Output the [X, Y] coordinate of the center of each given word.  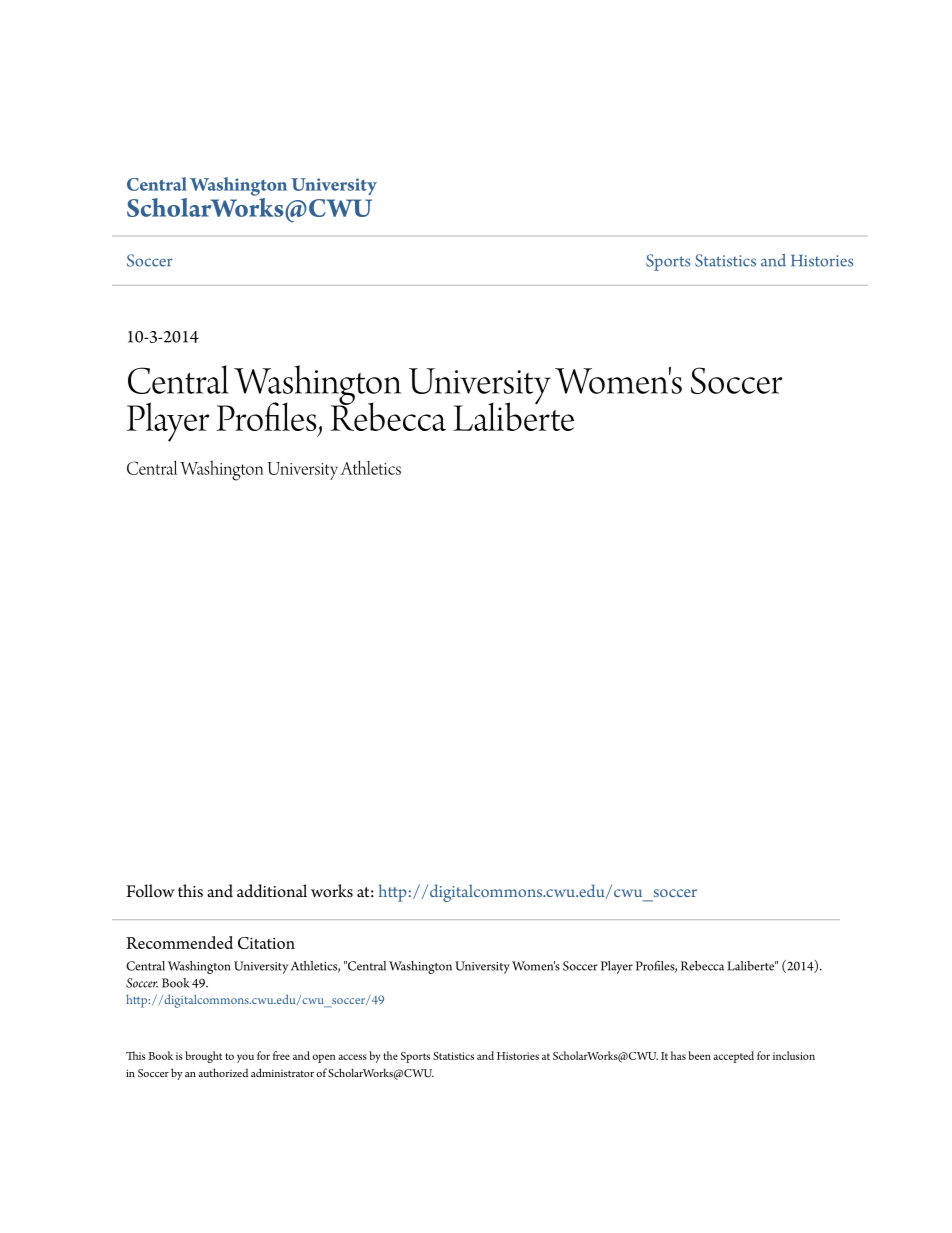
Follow [150, 891]
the [390, 1055]
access [352, 1057]
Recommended [179, 942]
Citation [266, 943]
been [699, 1055]
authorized [223, 1072]
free [281, 1055]
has [678, 1055]
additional [272, 891]
